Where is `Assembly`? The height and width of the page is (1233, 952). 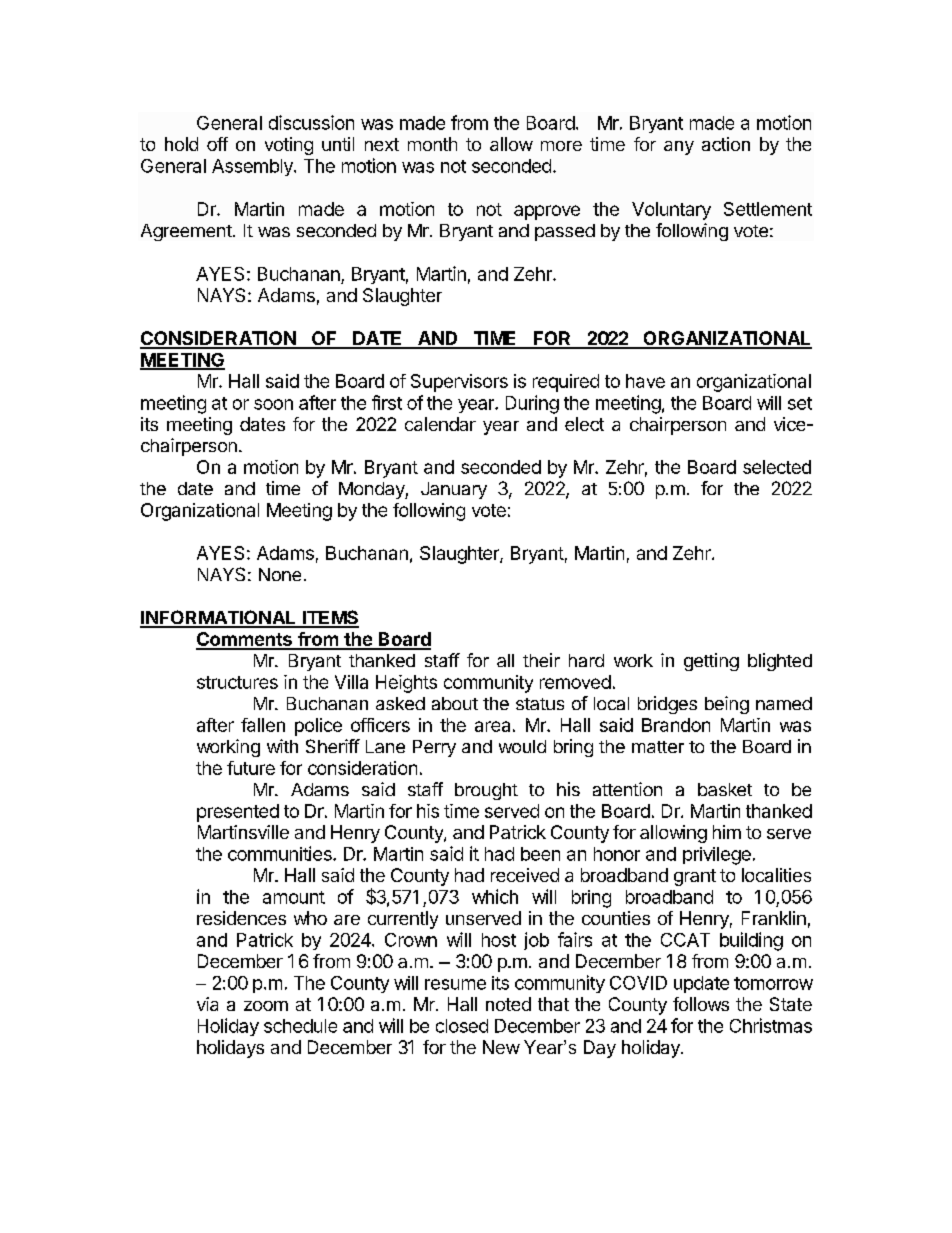
Assembly is located at coordinates (253, 167).
